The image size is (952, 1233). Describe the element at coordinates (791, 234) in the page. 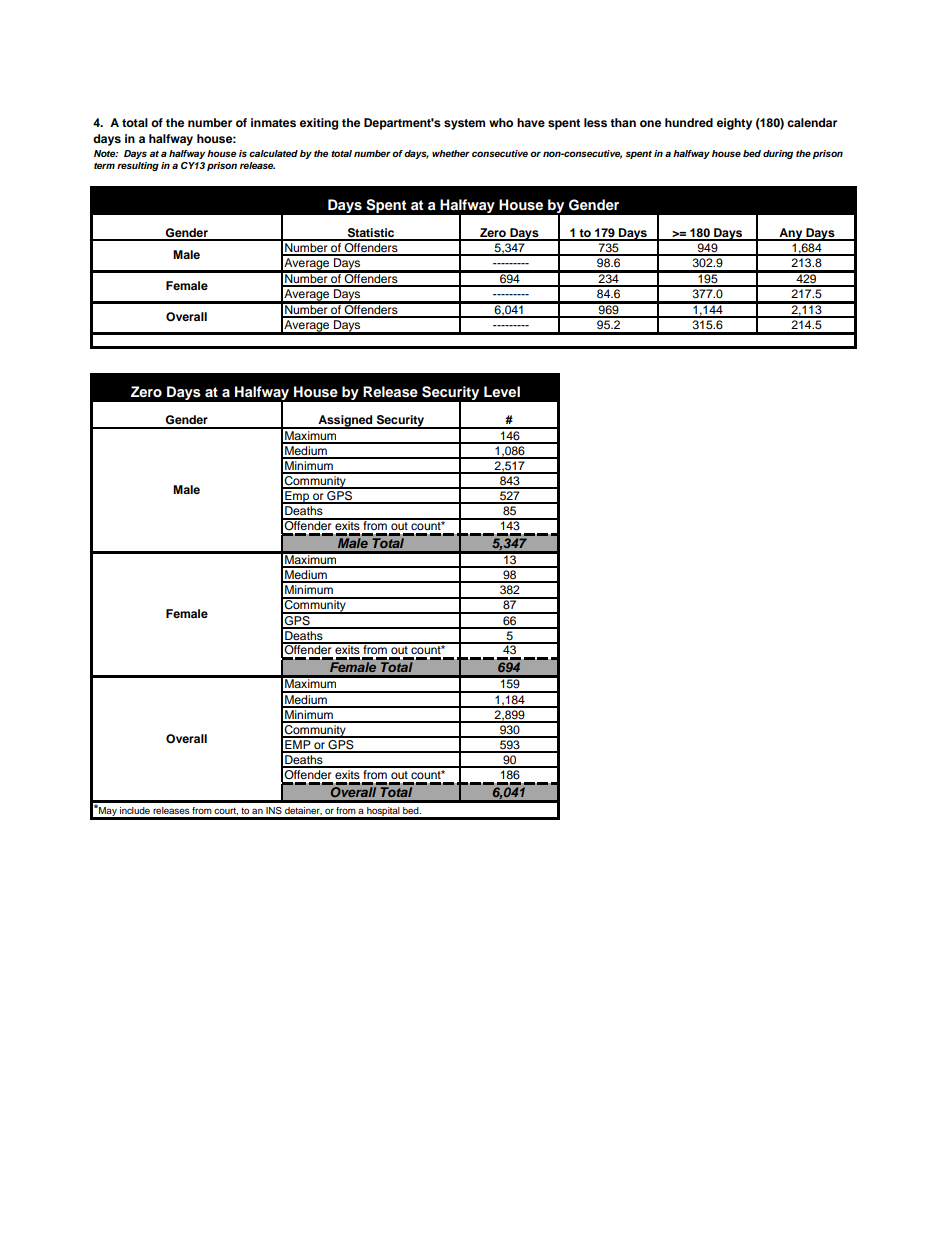

I see `Any` at that location.
